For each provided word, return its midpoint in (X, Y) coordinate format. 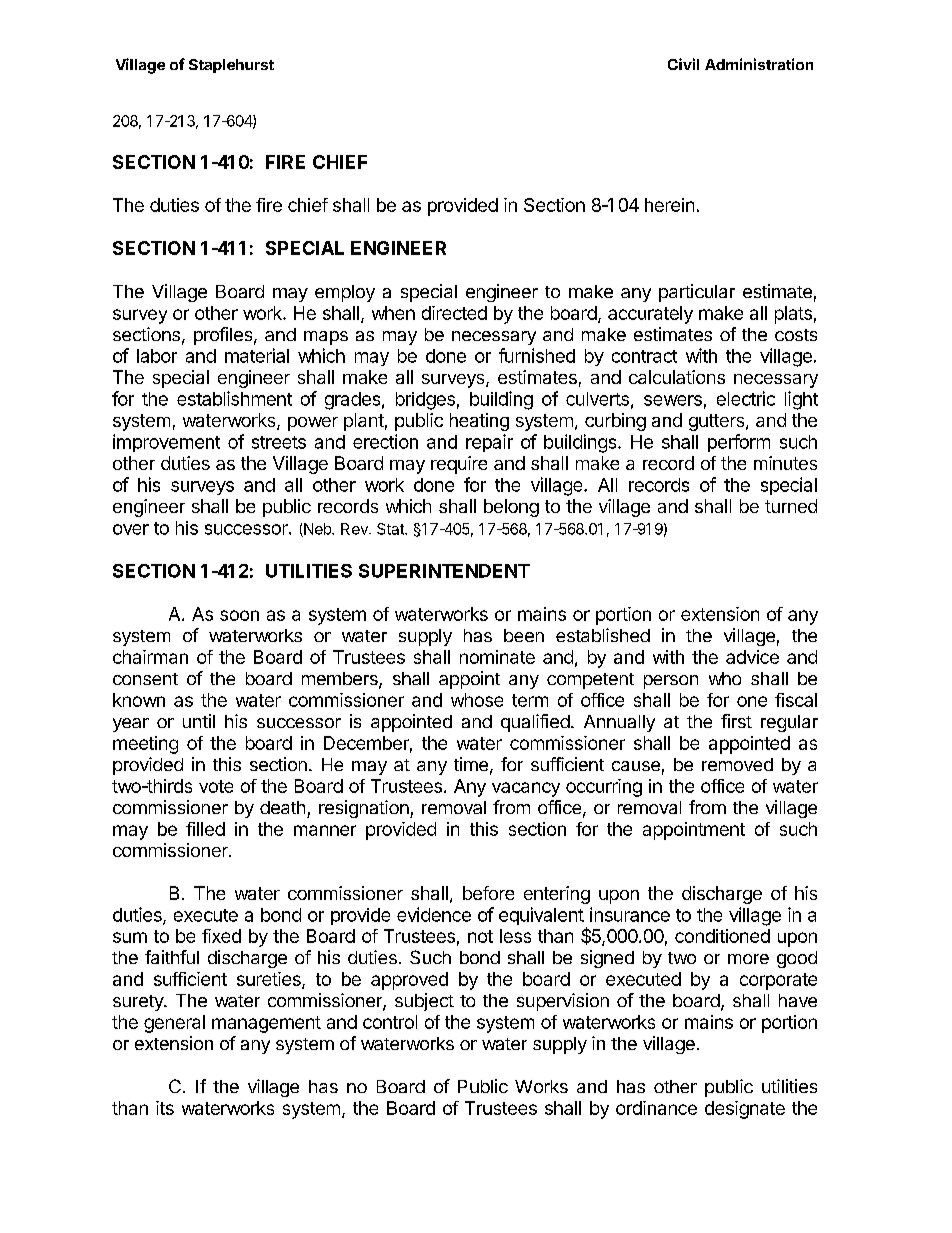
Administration (759, 64)
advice (752, 657)
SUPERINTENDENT (444, 571)
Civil (683, 64)
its (165, 1108)
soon (239, 615)
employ (345, 293)
